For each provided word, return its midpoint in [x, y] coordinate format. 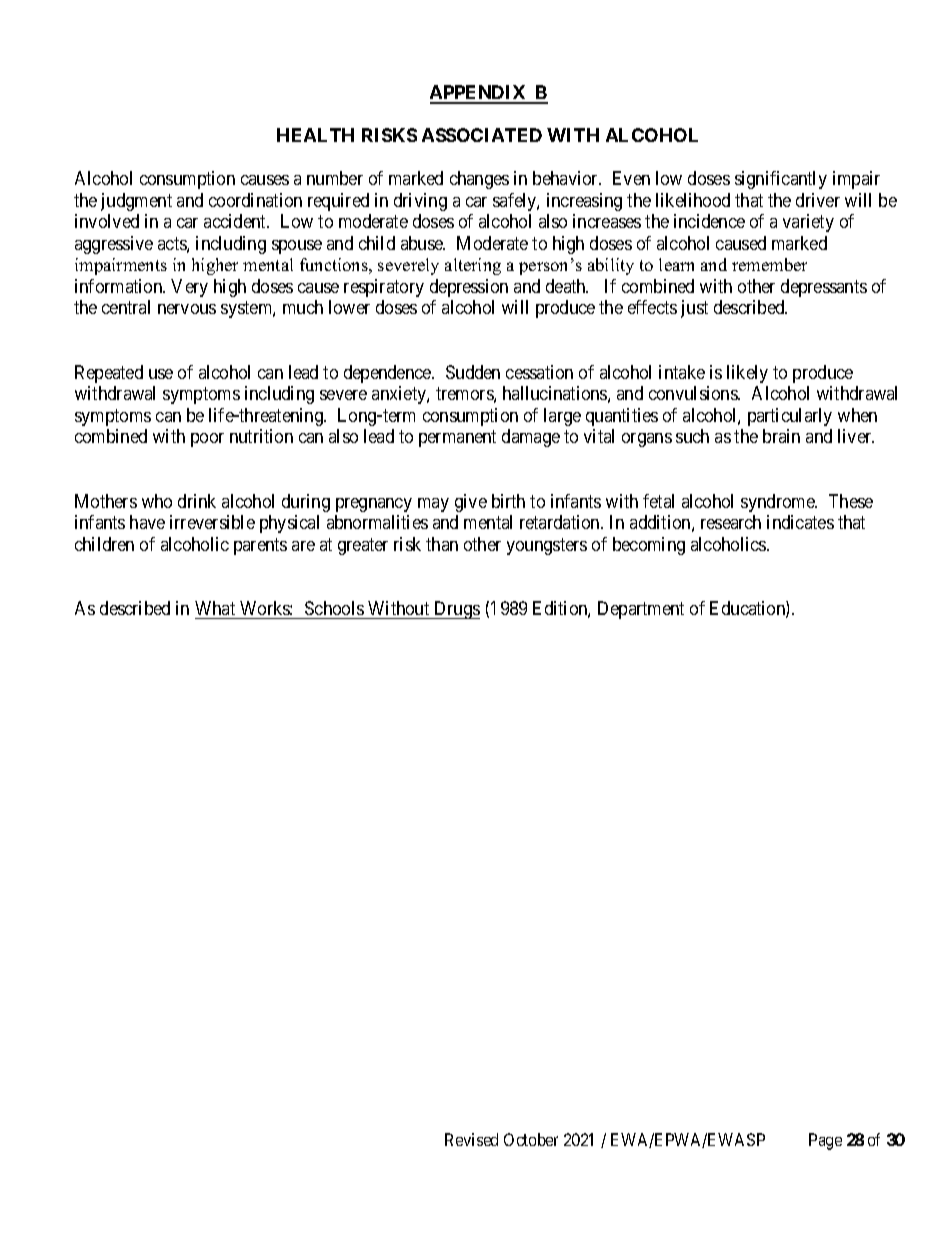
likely [747, 374]
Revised [471, 1139]
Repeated [109, 374]
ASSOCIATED [482, 135]
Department [641, 610]
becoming [649, 546]
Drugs [456, 610]
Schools [334, 608]
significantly [781, 180]
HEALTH [315, 135]
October [531, 1139]
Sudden [473, 372]
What [215, 608]
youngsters [547, 546]
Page [825, 1141]
